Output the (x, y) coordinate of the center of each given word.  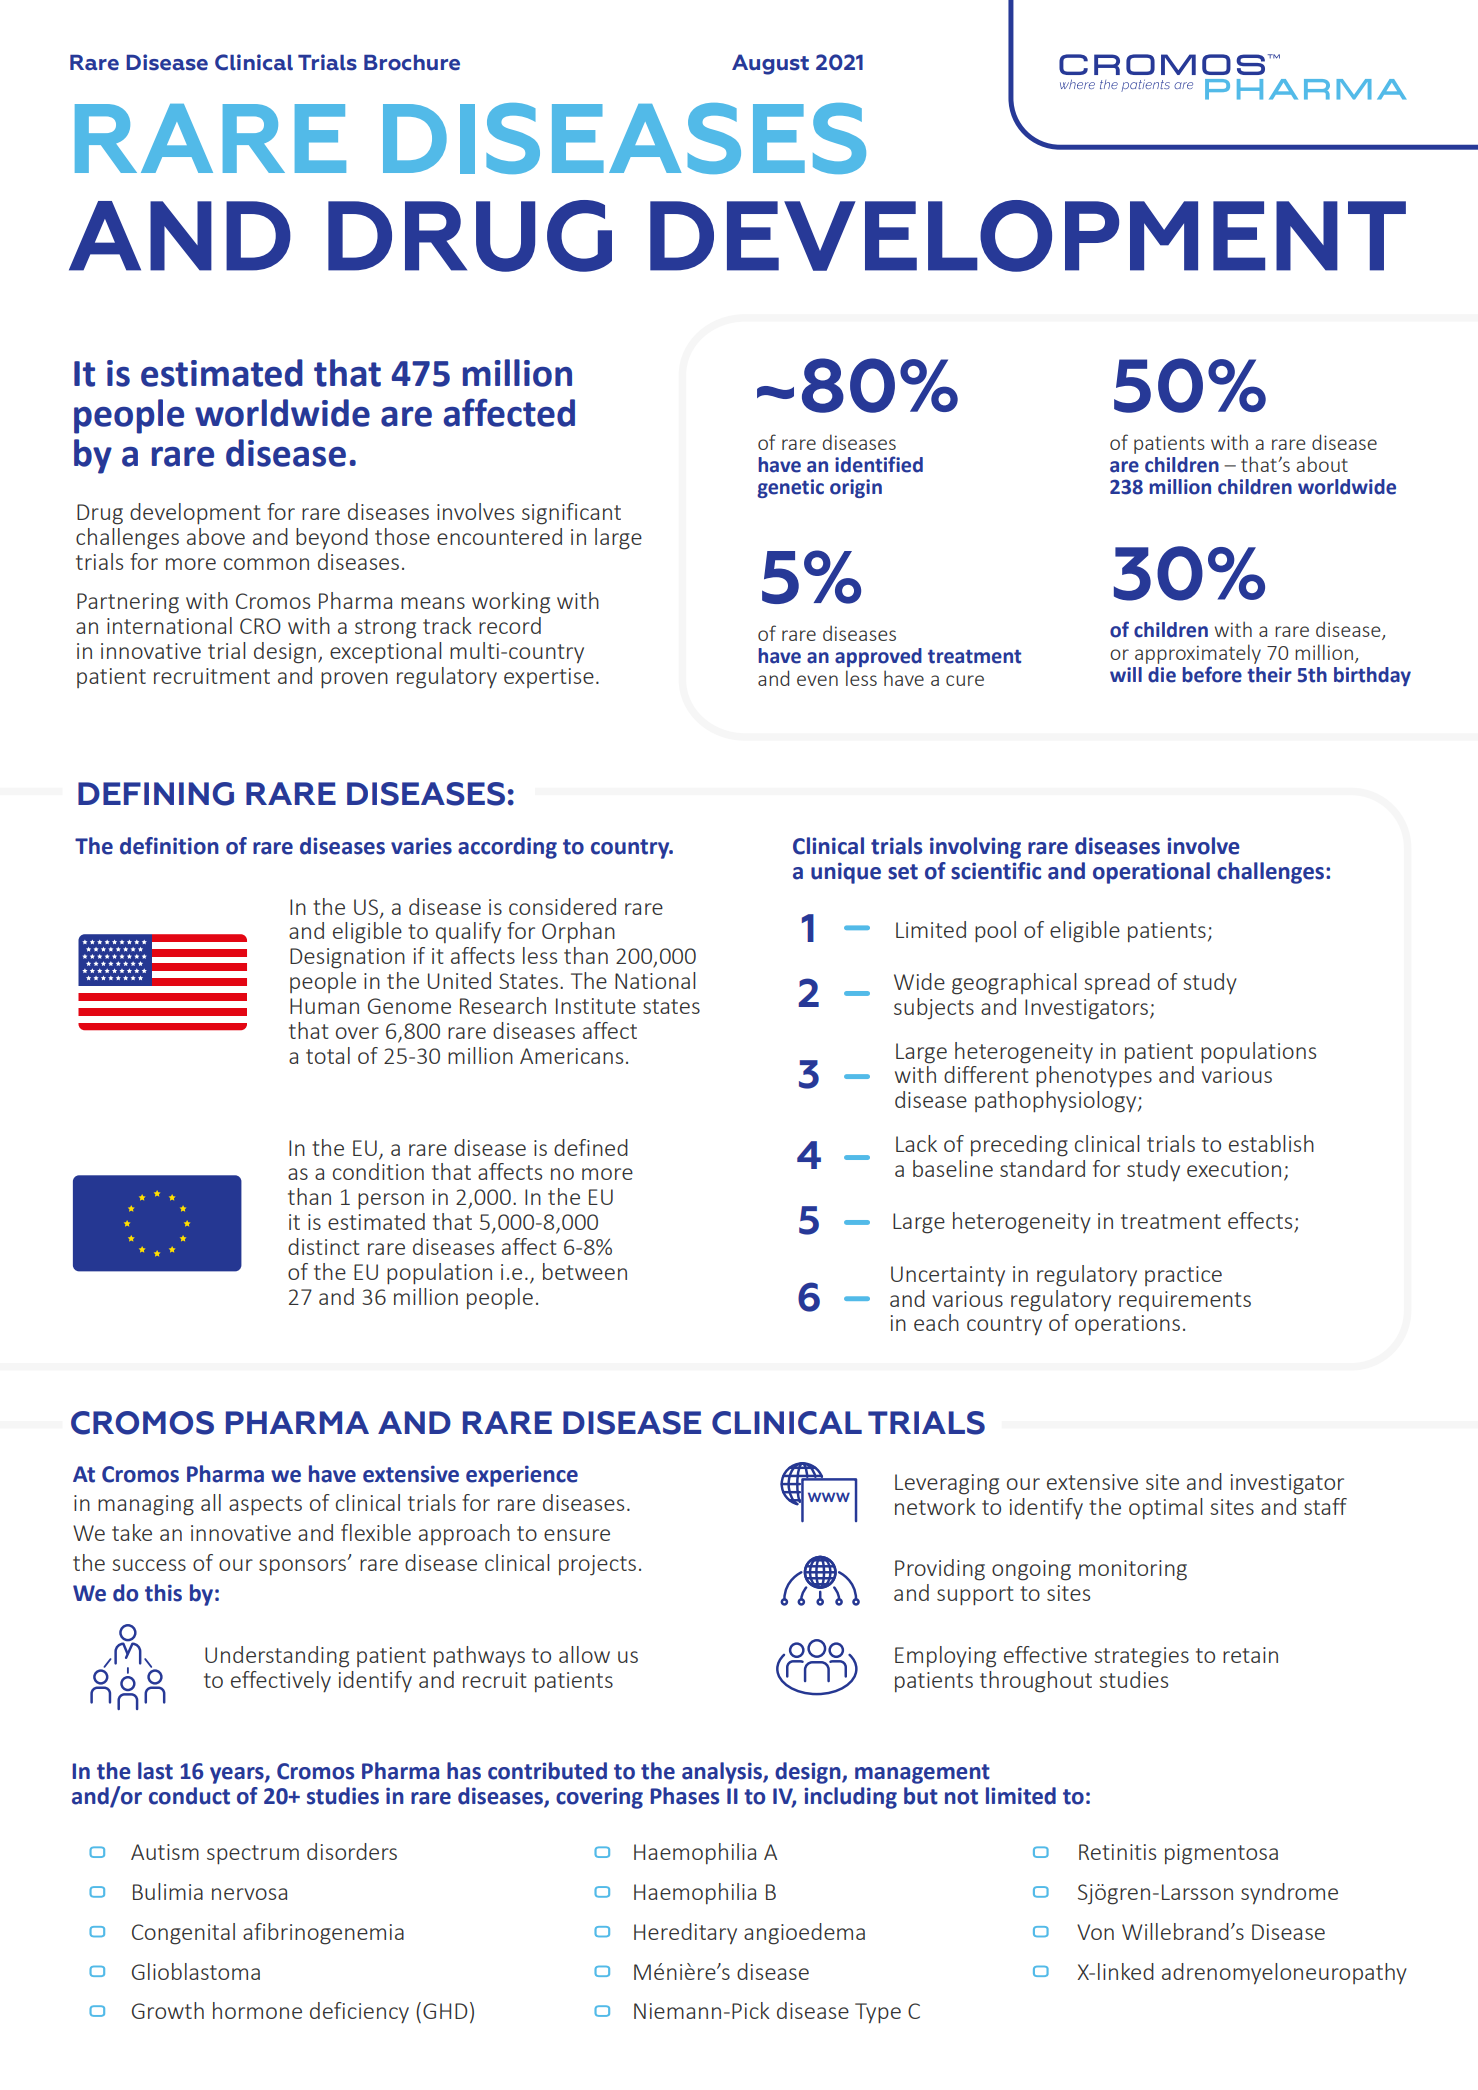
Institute (596, 1006)
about (1322, 464)
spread (1117, 983)
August (770, 64)
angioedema (804, 1934)
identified (879, 464)
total (328, 1055)
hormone (257, 2010)
